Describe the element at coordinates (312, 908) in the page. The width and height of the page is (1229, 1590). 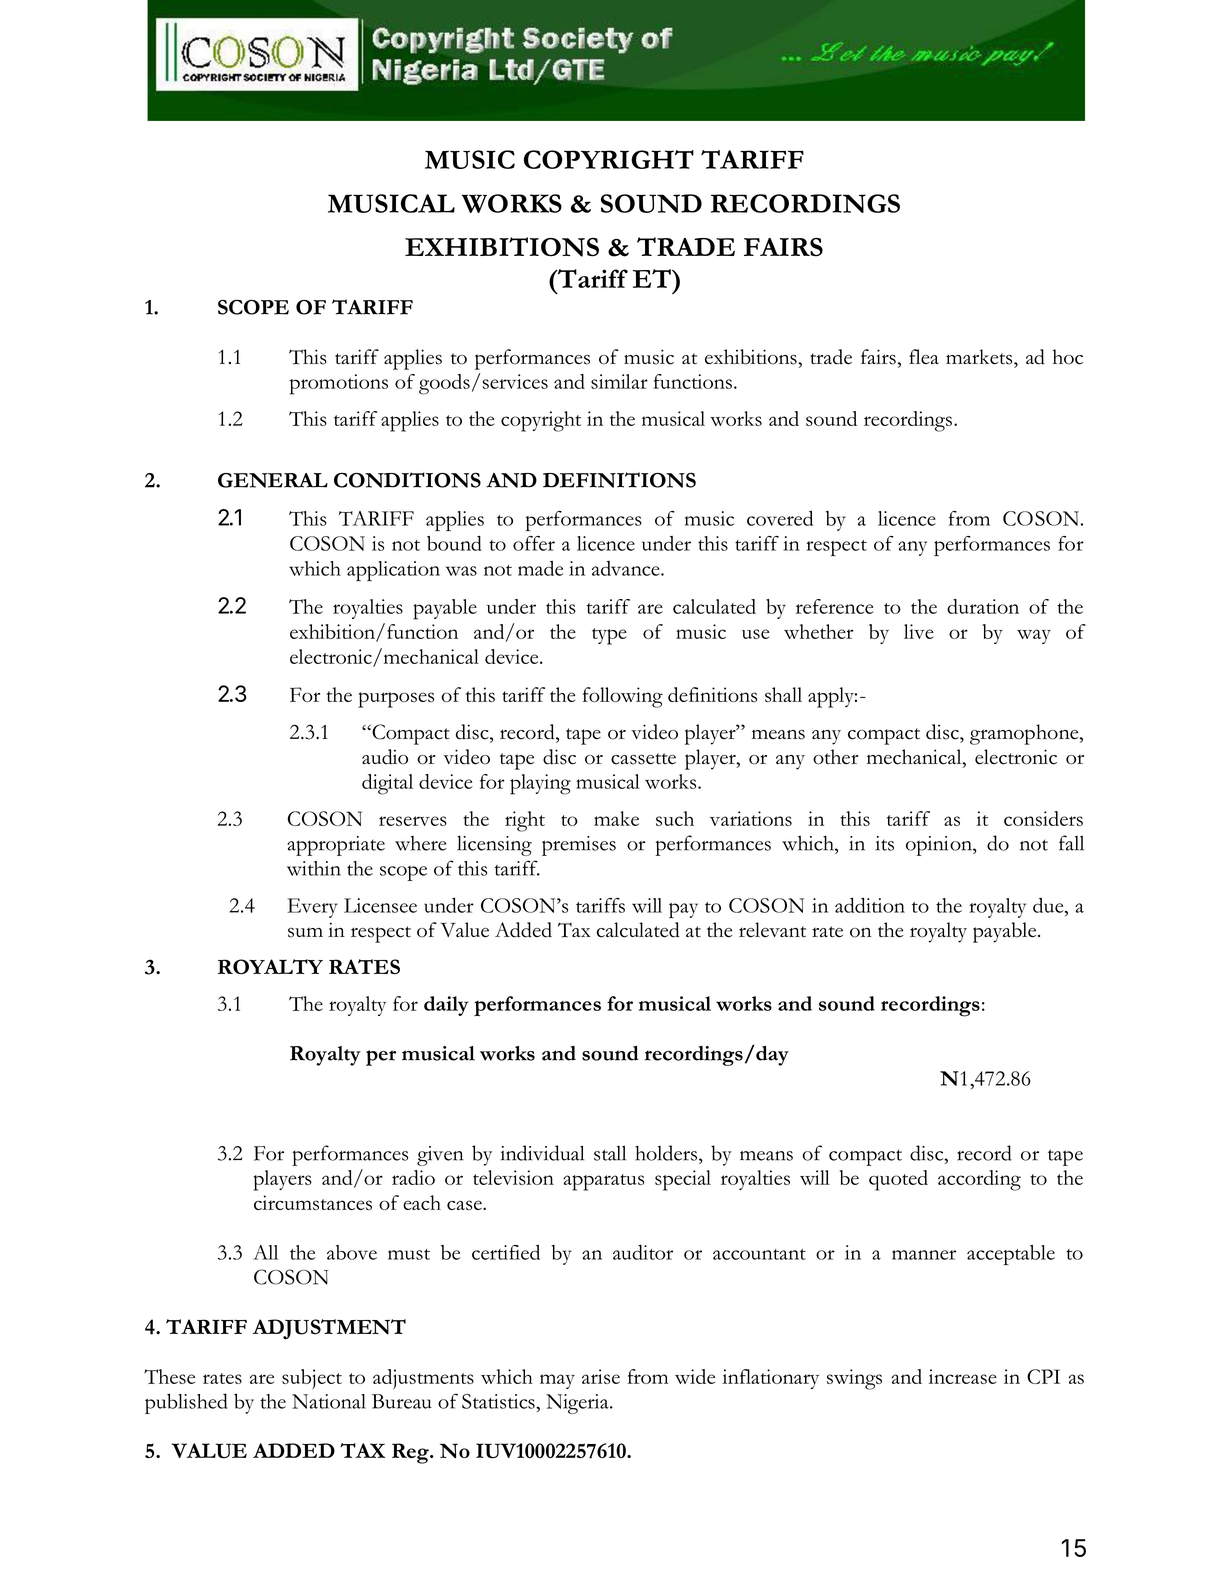
I see `Every` at that location.
